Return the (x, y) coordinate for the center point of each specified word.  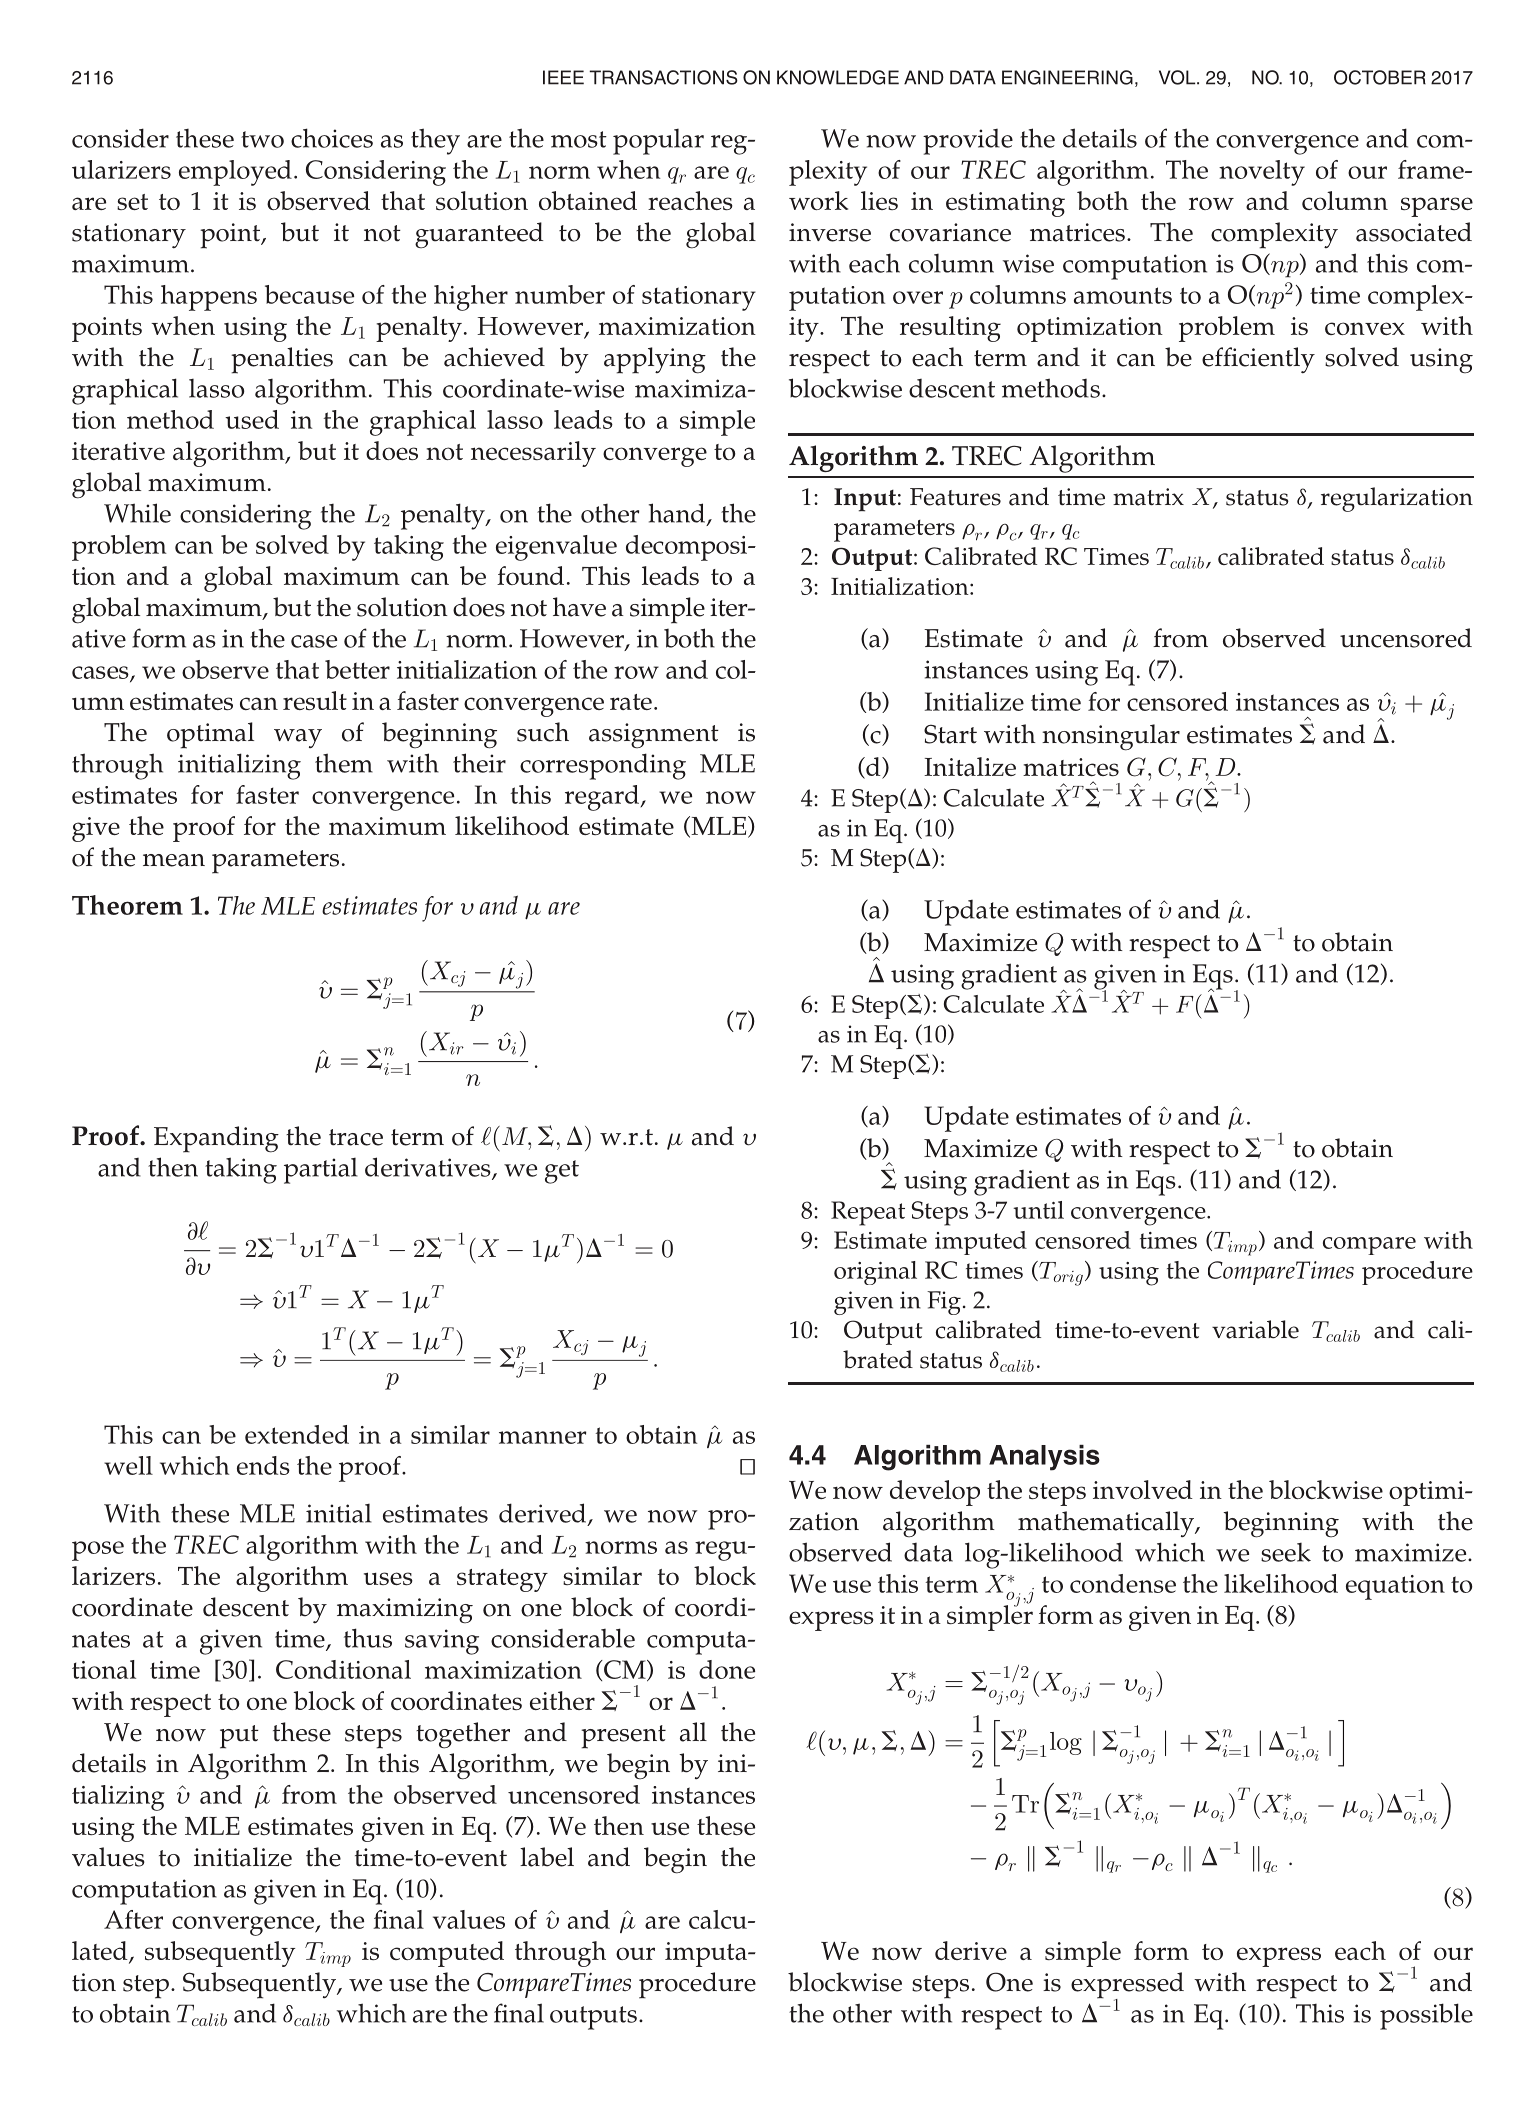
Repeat (868, 1213)
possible (1426, 2016)
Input (865, 500)
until (1038, 1210)
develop (935, 1493)
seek (1286, 1552)
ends (263, 1465)
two (262, 139)
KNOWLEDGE (838, 77)
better (357, 669)
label (547, 1857)
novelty (1262, 173)
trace (356, 1137)
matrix (1148, 497)
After (133, 1919)
